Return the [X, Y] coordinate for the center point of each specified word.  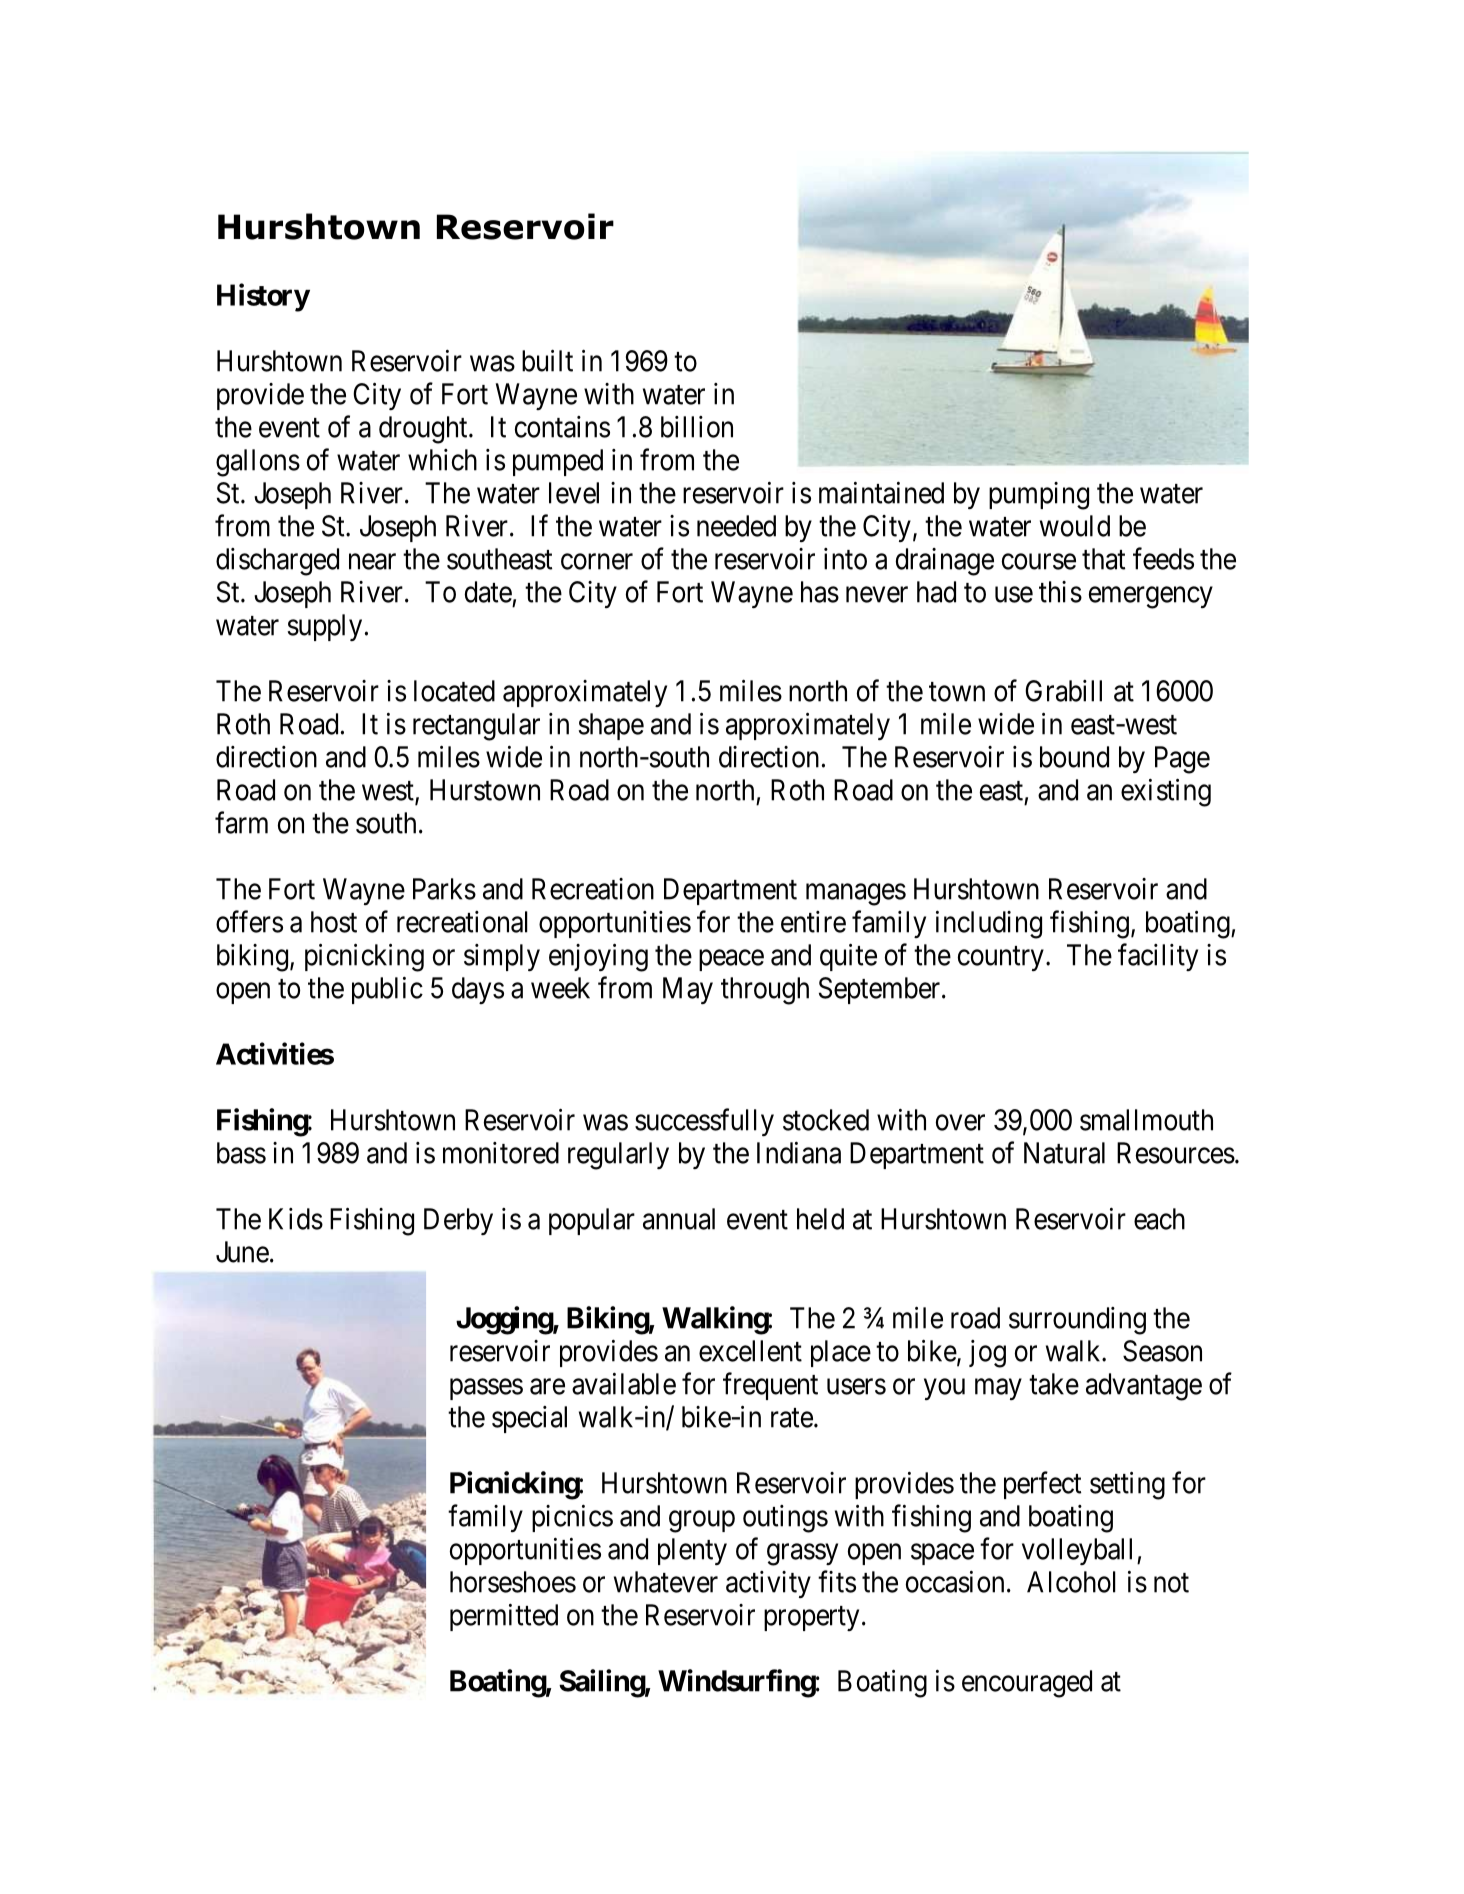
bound [1074, 757]
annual [679, 1219]
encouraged [1027, 1684]
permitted [504, 1617]
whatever [666, 1582]
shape [611, 726]
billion [697, 427]
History [263, 297]
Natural [1064, 1153]
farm [241, 822]
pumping [1039, 496]
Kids [296, 1219]
